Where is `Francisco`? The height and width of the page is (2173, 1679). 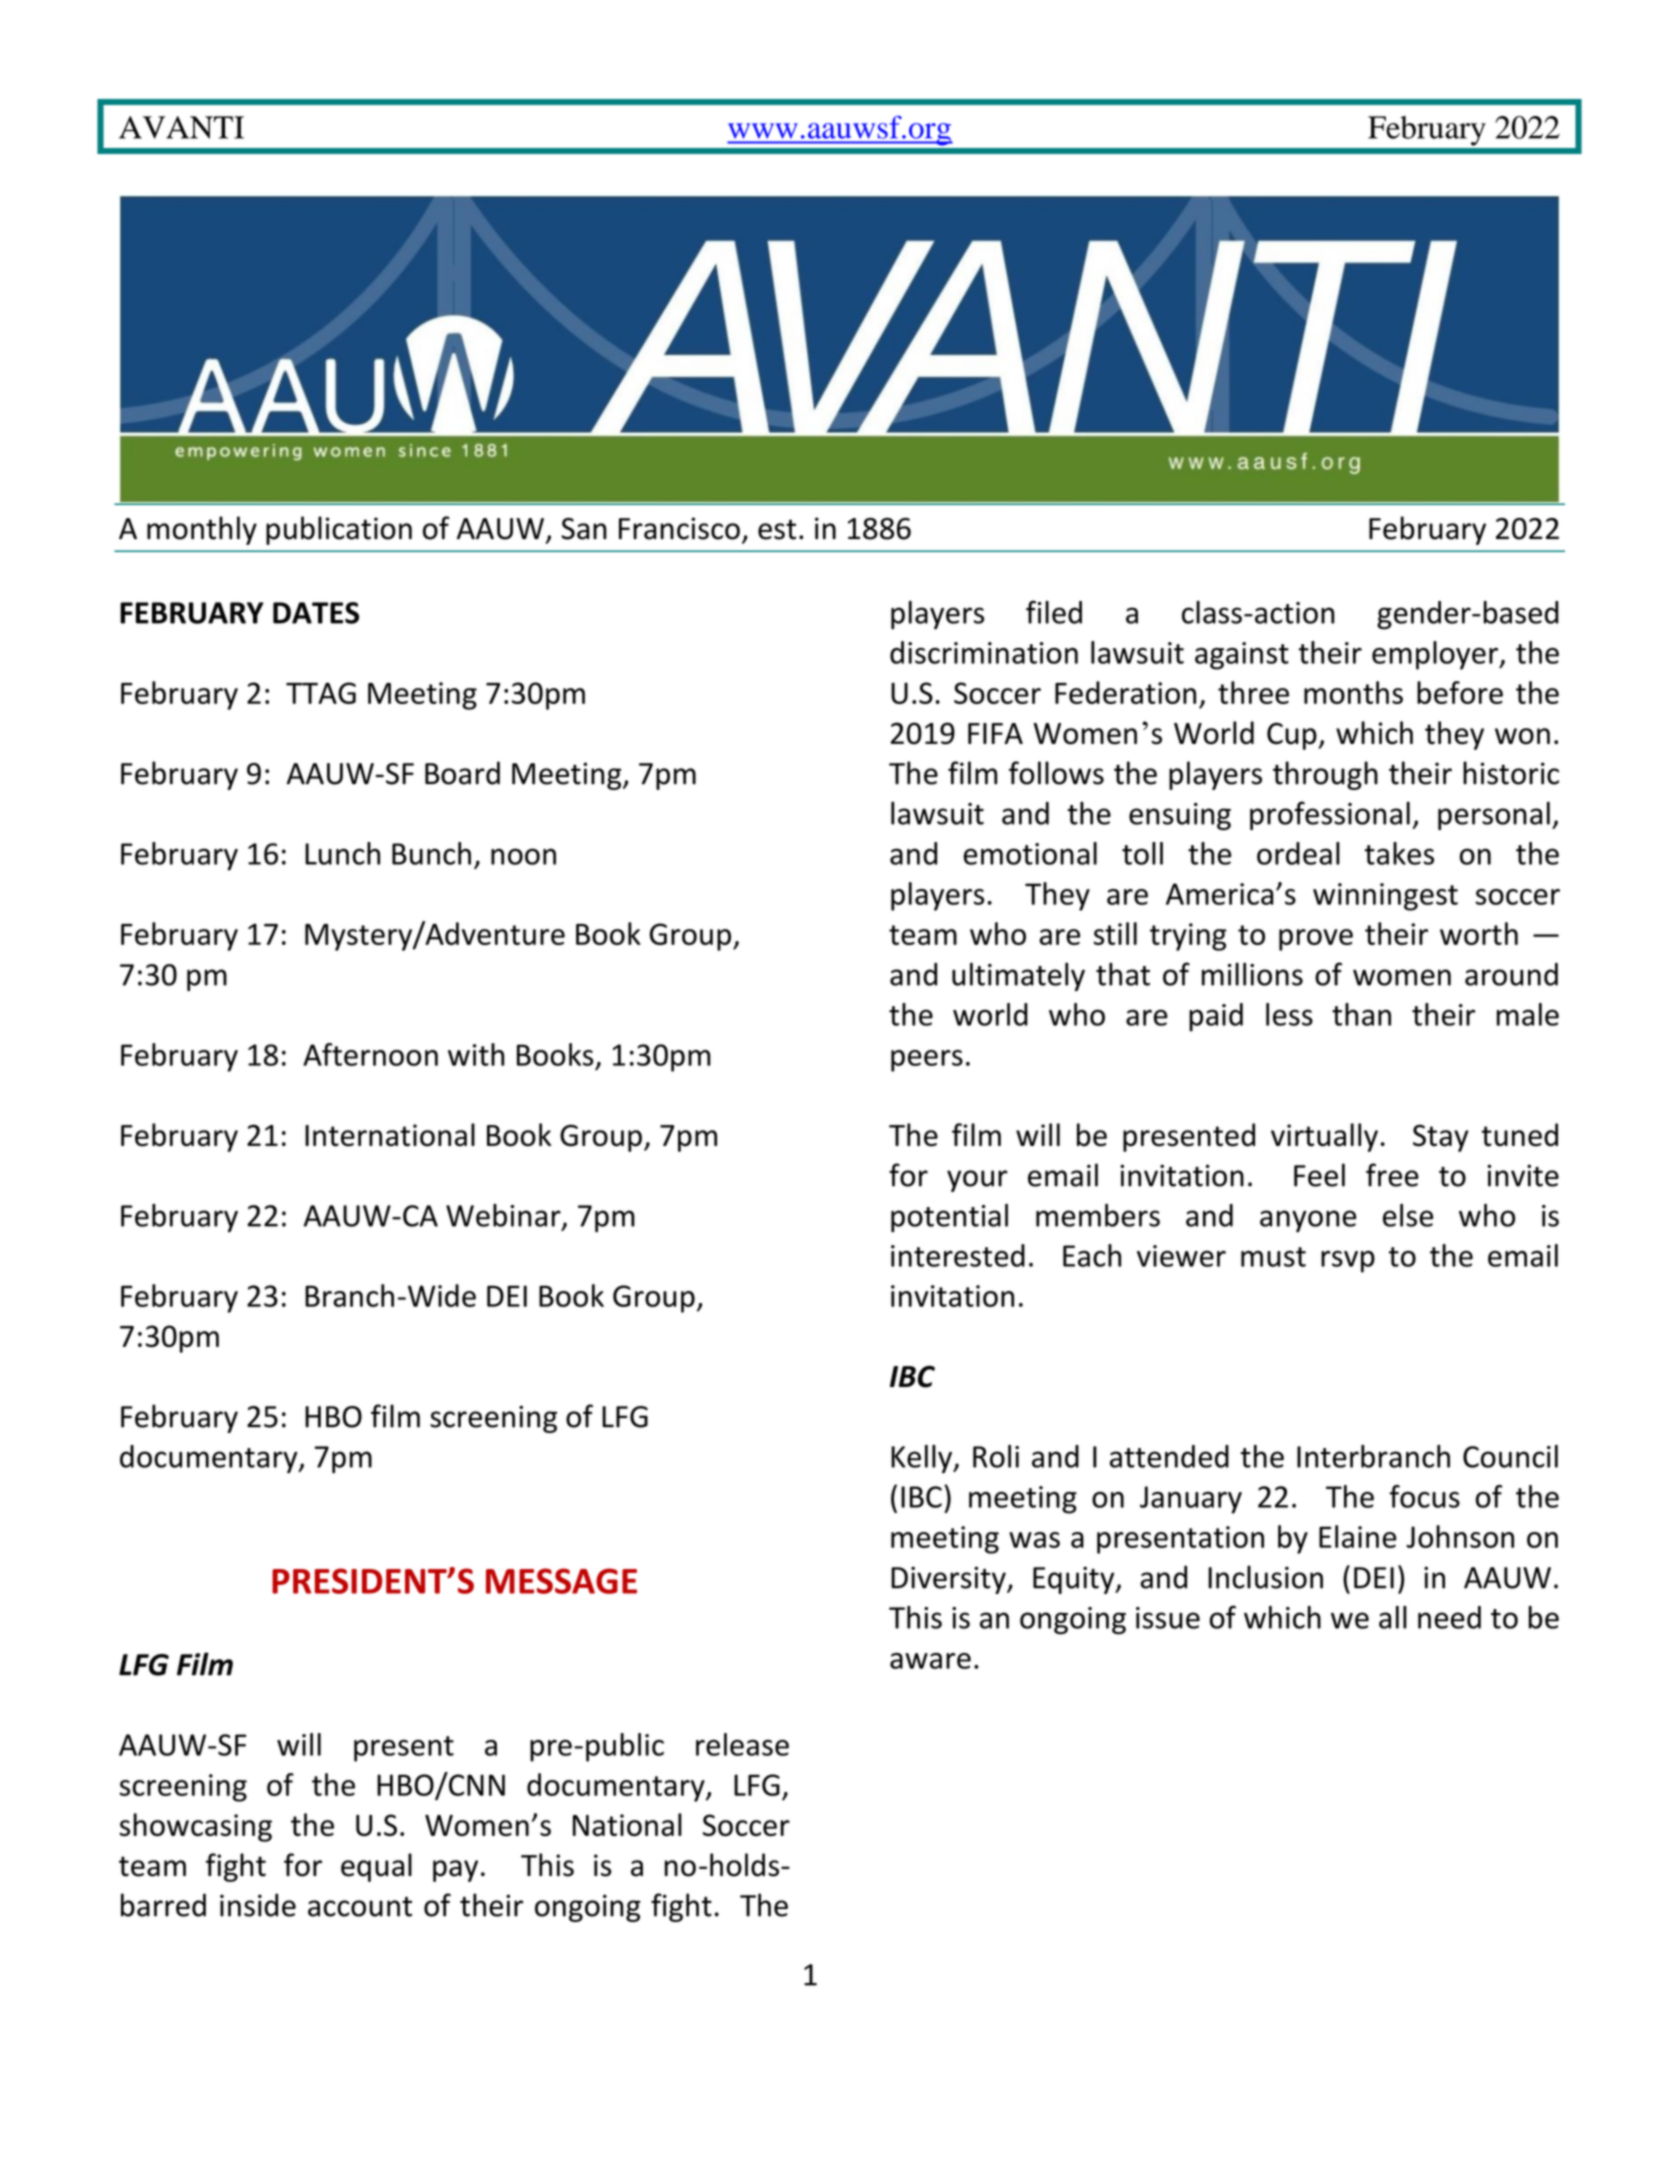 Francisco is located at coordinates (679, 528).
